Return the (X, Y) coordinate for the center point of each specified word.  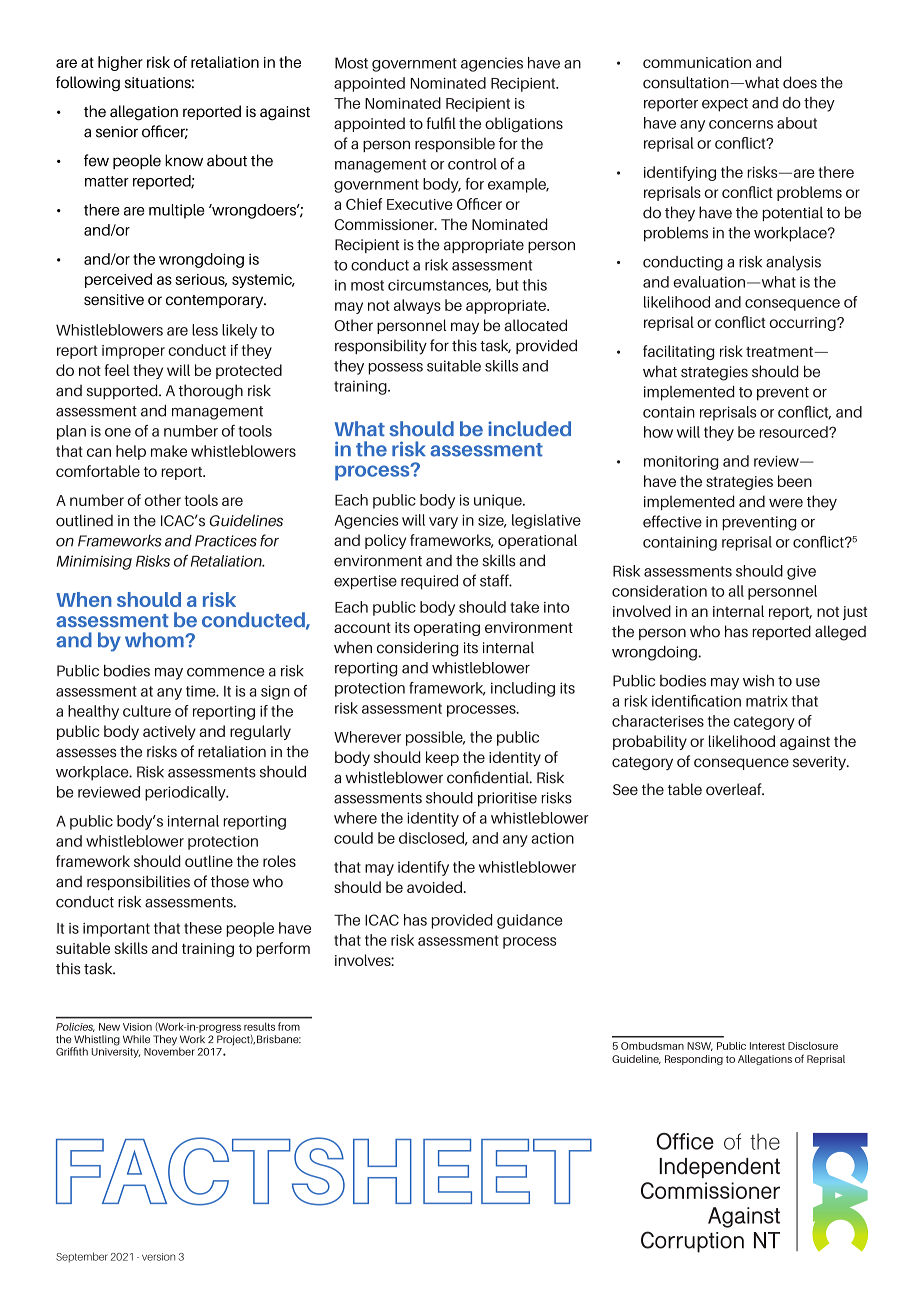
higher (120, 63)
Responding (694, 1060)
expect (725, 105)
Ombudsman (652, 1046)
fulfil (441, 123)
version (158, 1257)
